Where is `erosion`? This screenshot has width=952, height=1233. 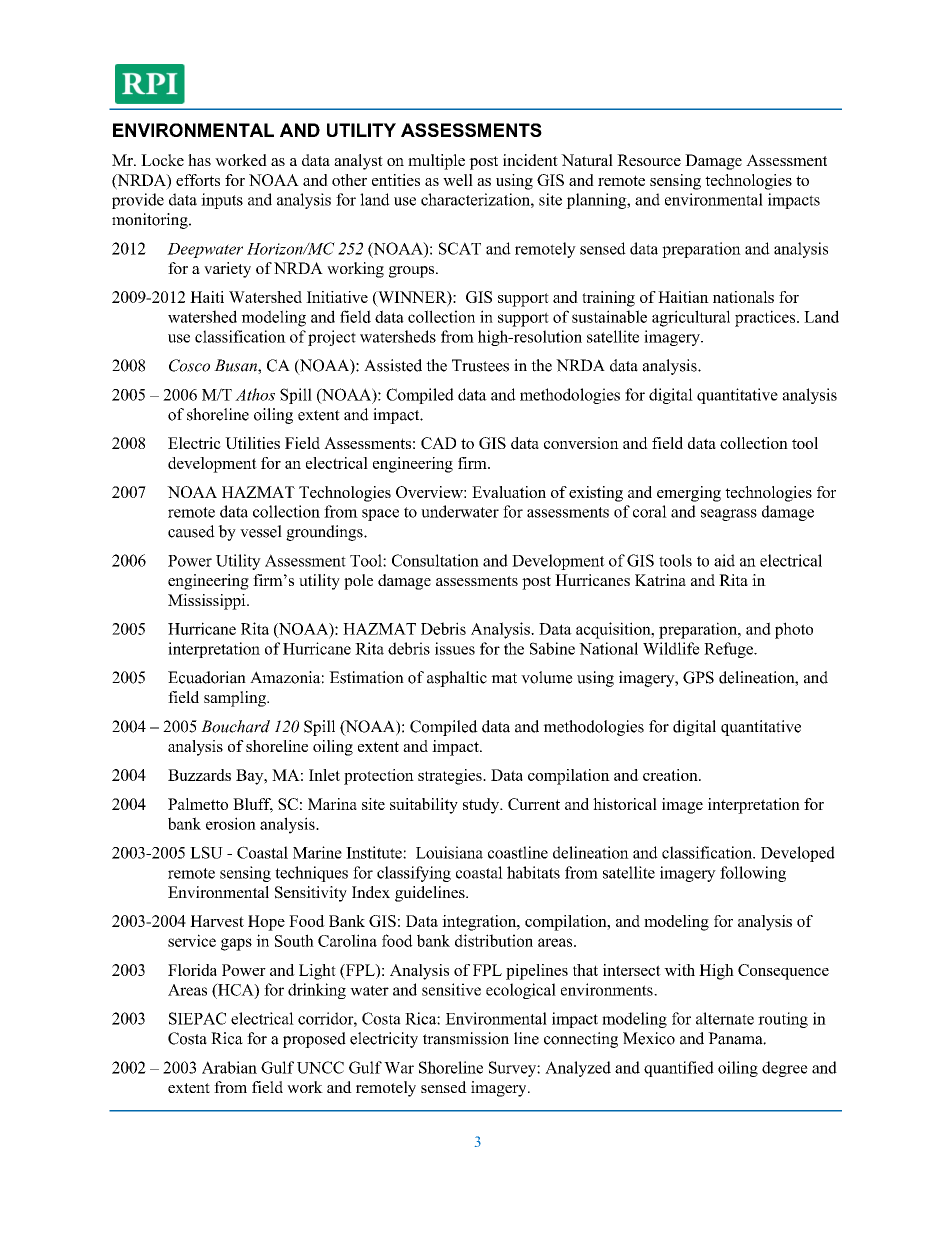 erosion is located at coordinates (231, 823).
